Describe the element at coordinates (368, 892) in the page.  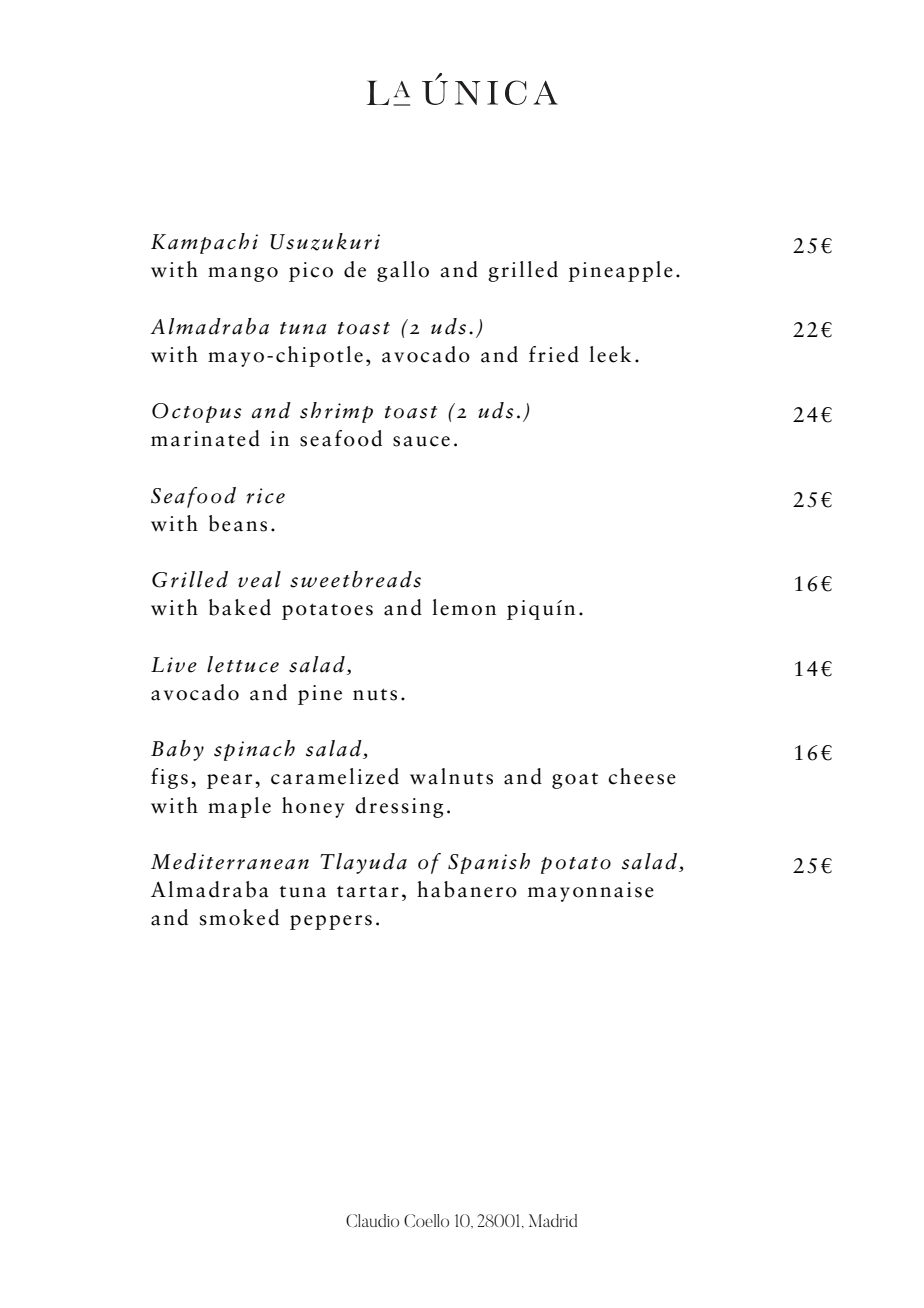
I see `tartar` at that location.
